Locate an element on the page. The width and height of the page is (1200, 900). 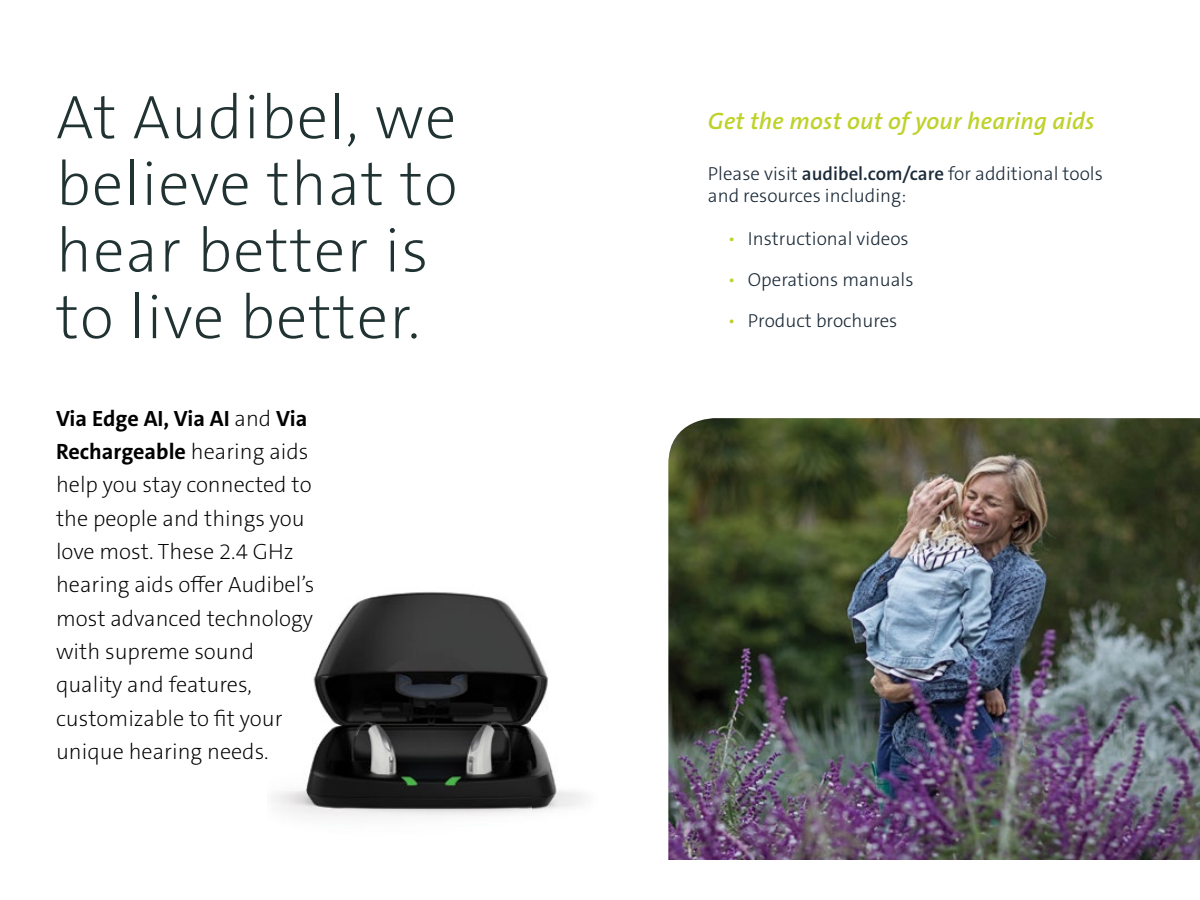
needs is located at coordinates (236, 750).
